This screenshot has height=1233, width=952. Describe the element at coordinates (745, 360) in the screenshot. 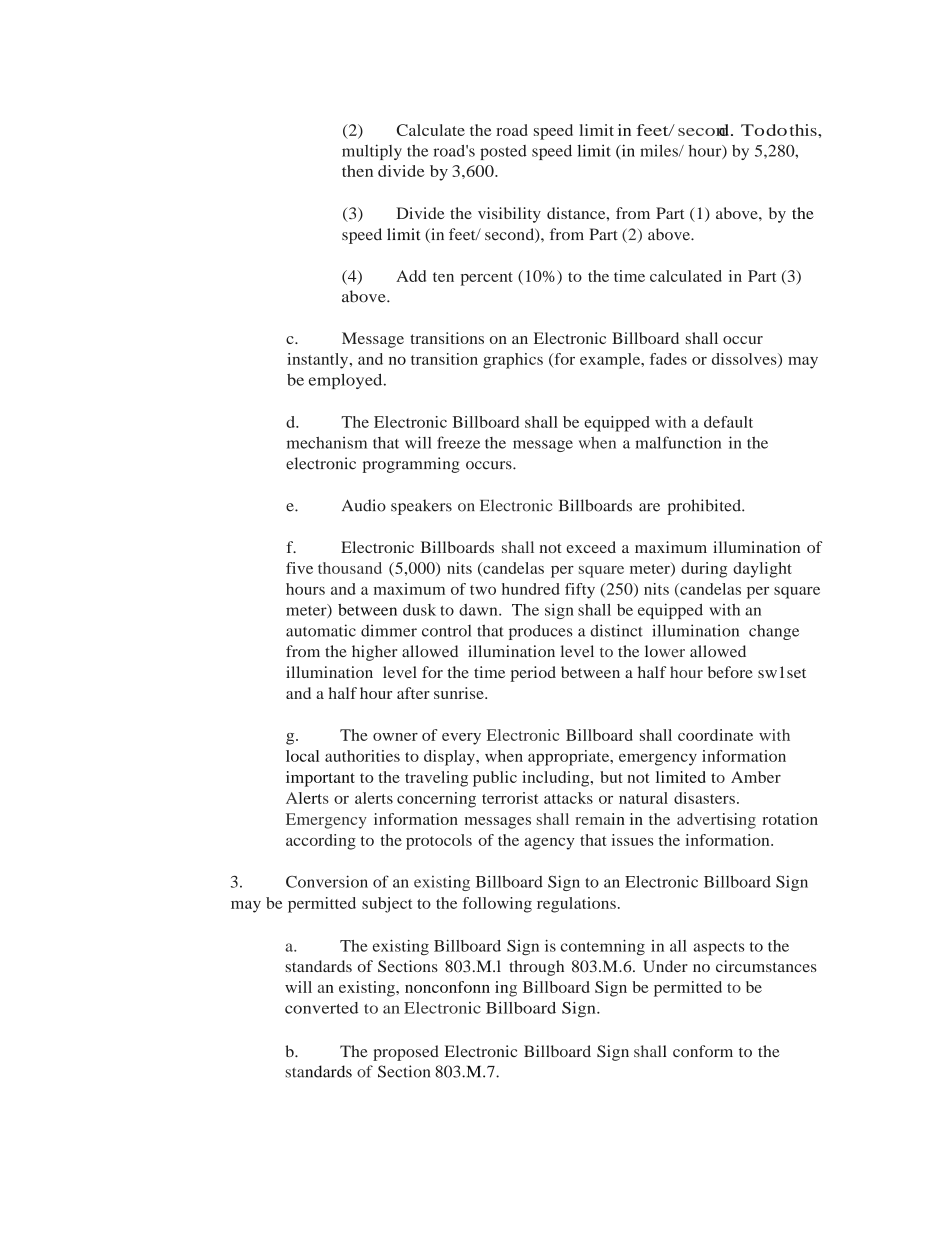

I see `dissolves` at that location.
